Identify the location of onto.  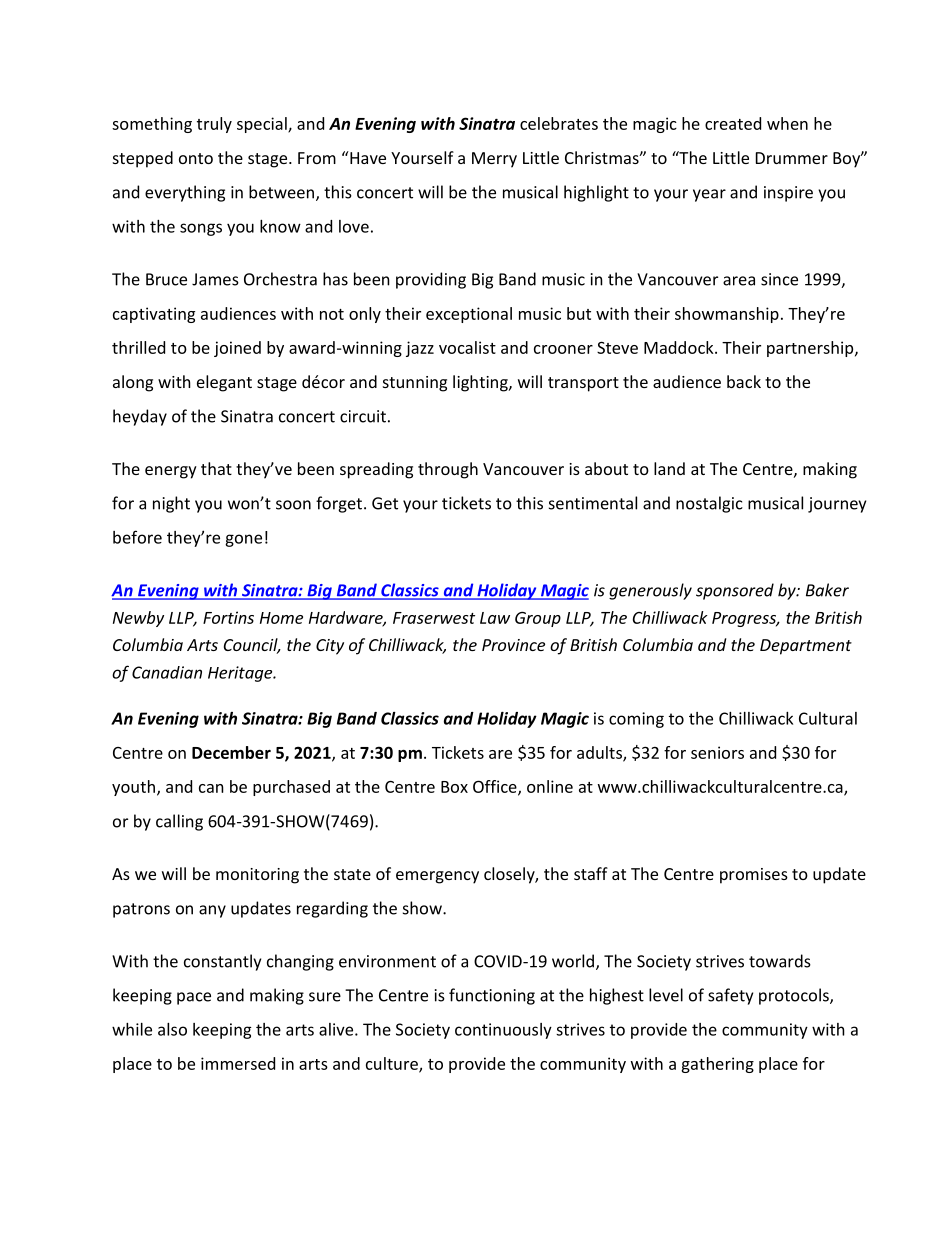
(196, 158).
